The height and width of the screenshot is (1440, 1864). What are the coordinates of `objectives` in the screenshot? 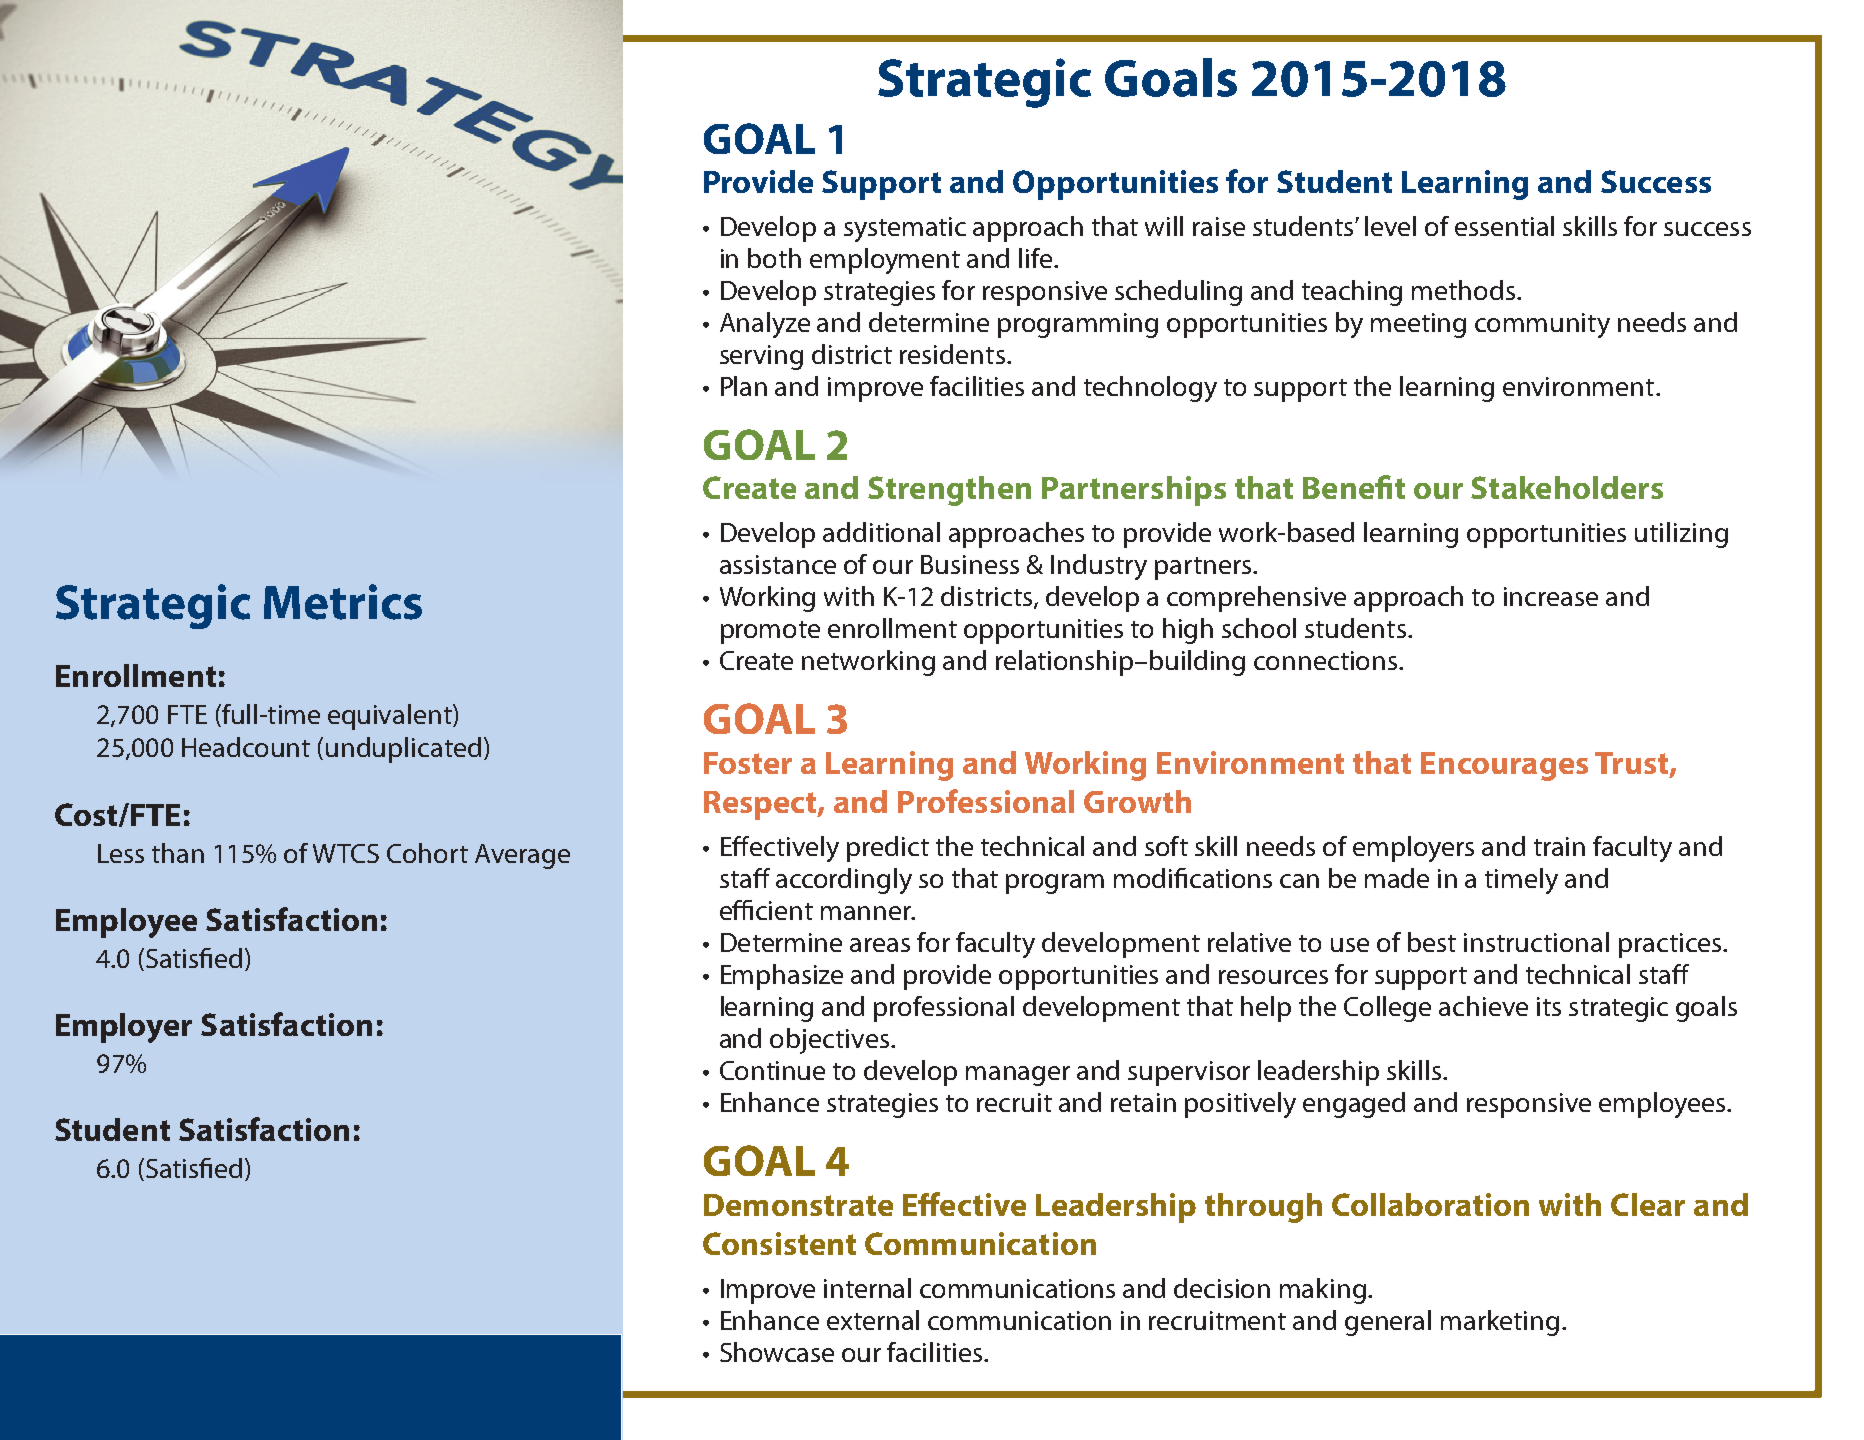 It's located at (829, 1041).
